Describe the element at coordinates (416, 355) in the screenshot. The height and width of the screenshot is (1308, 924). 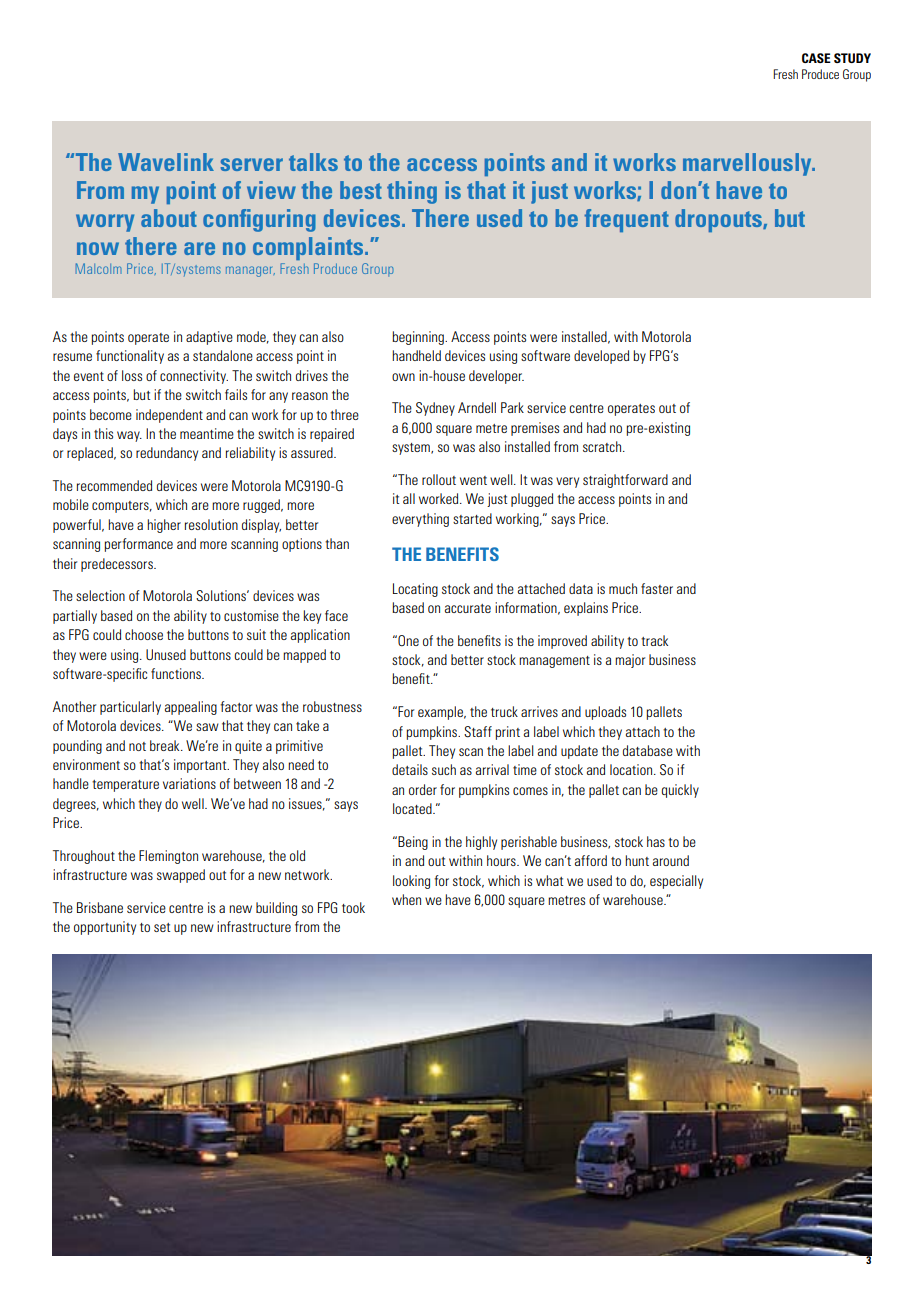
I see `handheld` at that location.
